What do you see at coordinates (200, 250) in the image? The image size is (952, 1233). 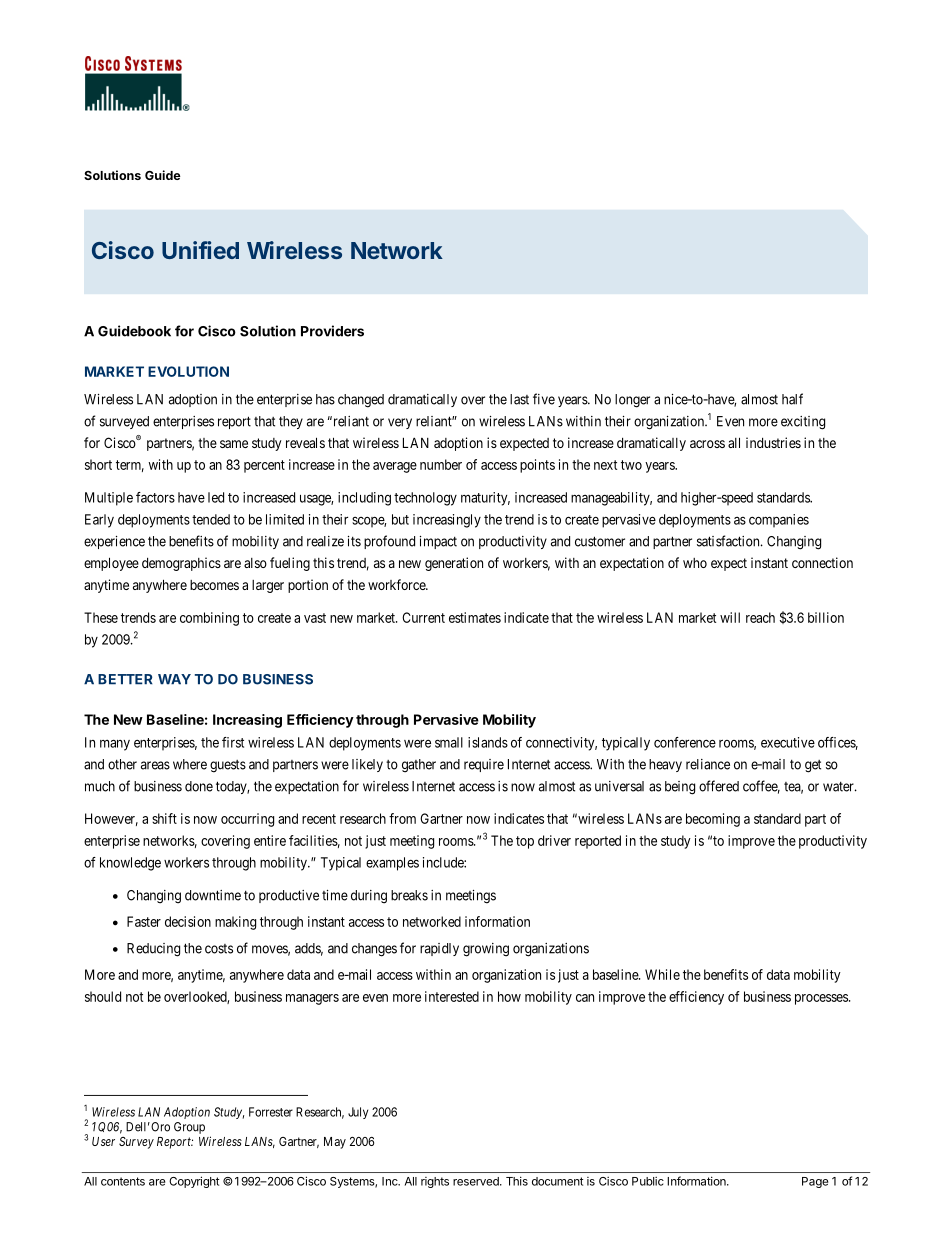 I see `Unified` at bounding box center [200, 250].
